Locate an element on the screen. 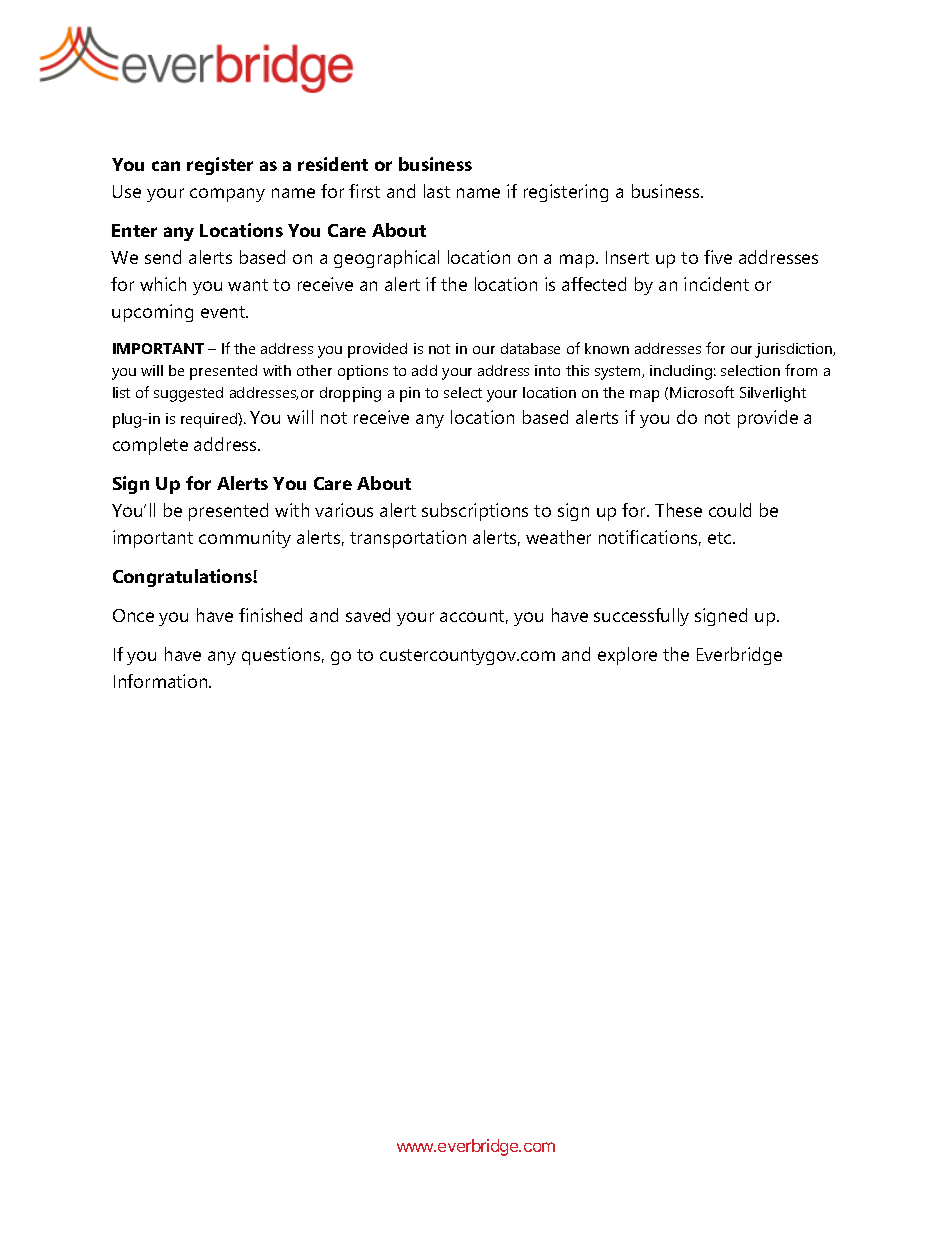 The height and width of the screenshot is (1233, 952). subscriptions is located at coordinates (475, 512).
